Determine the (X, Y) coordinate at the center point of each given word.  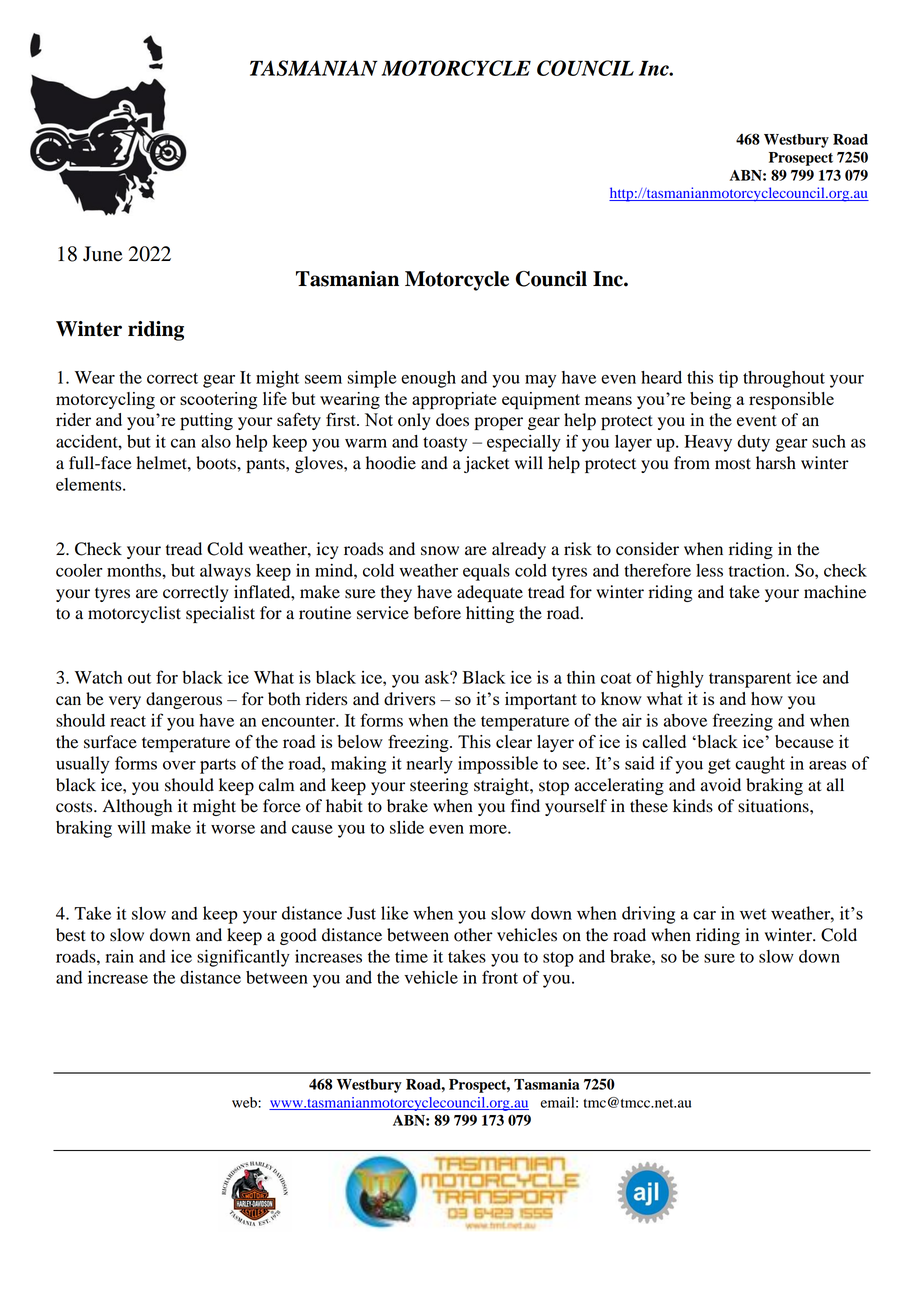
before (437, 613)
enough (428, 379)
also (216, 441)
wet (753, 914)
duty (753, 443)
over (179, 765)
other (473, 935)
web (245, 1102)
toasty (445, 444)
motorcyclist (134, 614)
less (709, 570)
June (102, 254)
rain (120, 956)
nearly (429, 765)
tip (728, 379)
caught (760, 765)
